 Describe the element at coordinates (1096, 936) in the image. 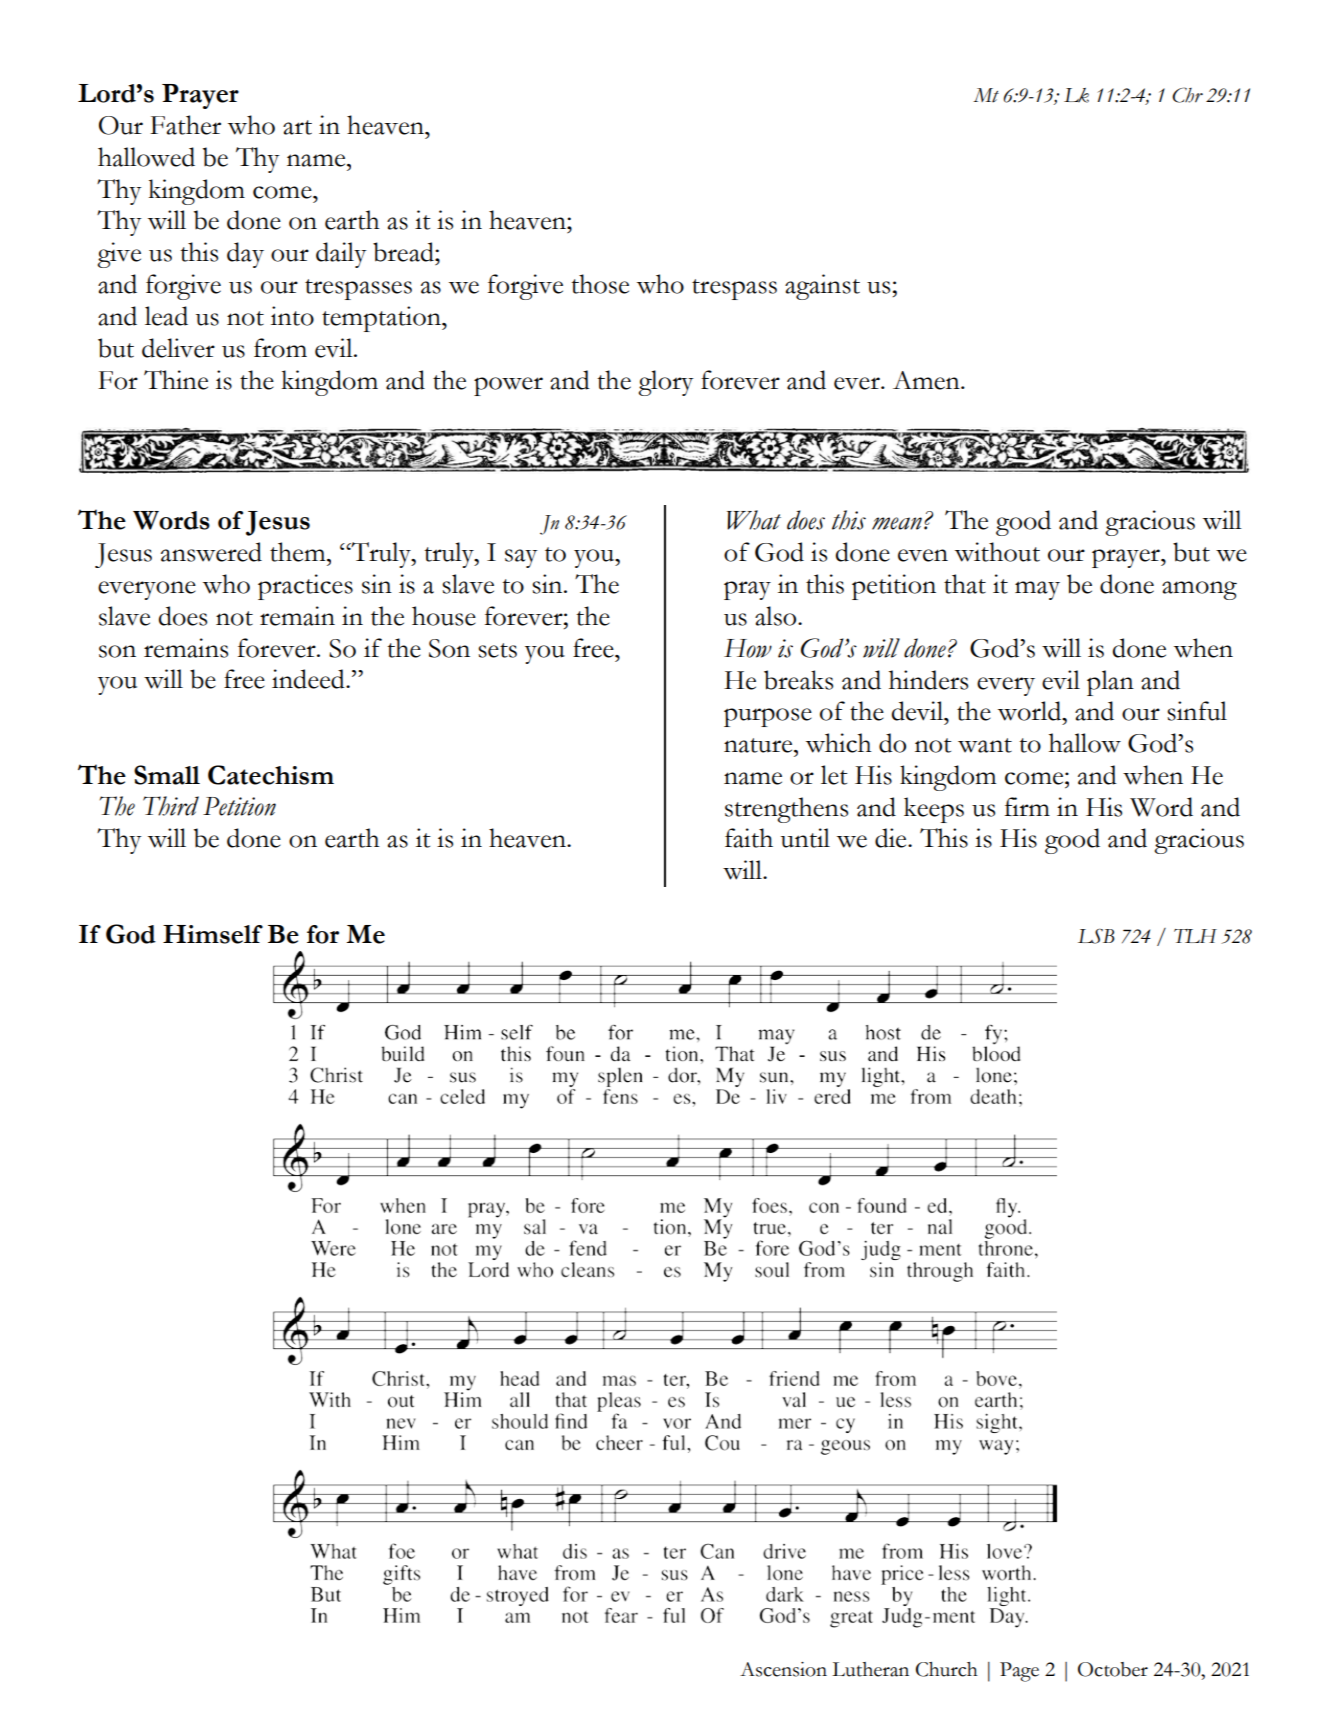

I see `LSB` at that location.
